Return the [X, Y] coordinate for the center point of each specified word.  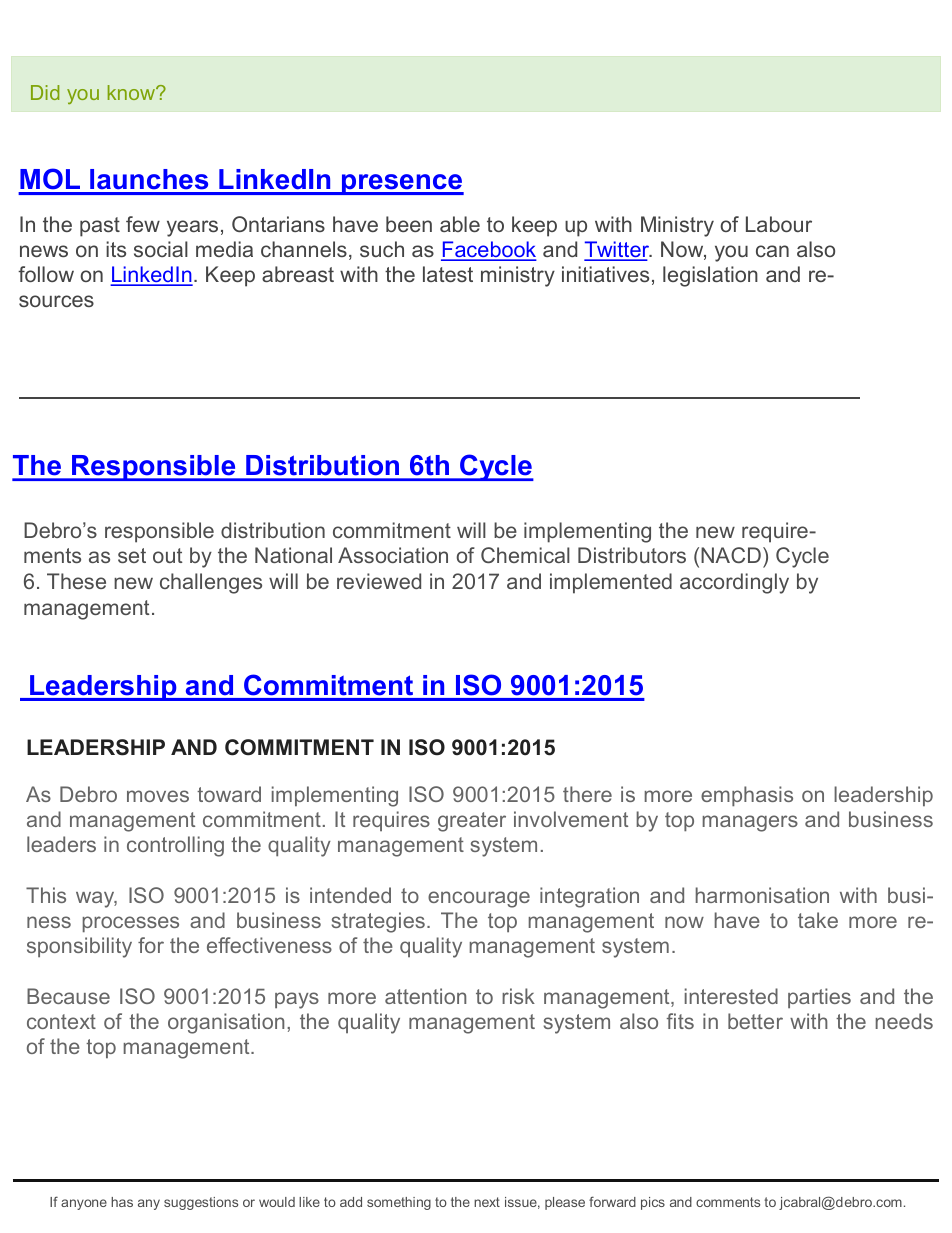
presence [402, 184]
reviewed [379, 581]
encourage [479, 899]
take [818, 920]
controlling [175, 846]
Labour [779, 224]
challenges [211, 583]
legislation [710, 276]
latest [448, 274]
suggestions [201, 1203]
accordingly [734, 583]
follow [46, 274]
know [133, 92]
